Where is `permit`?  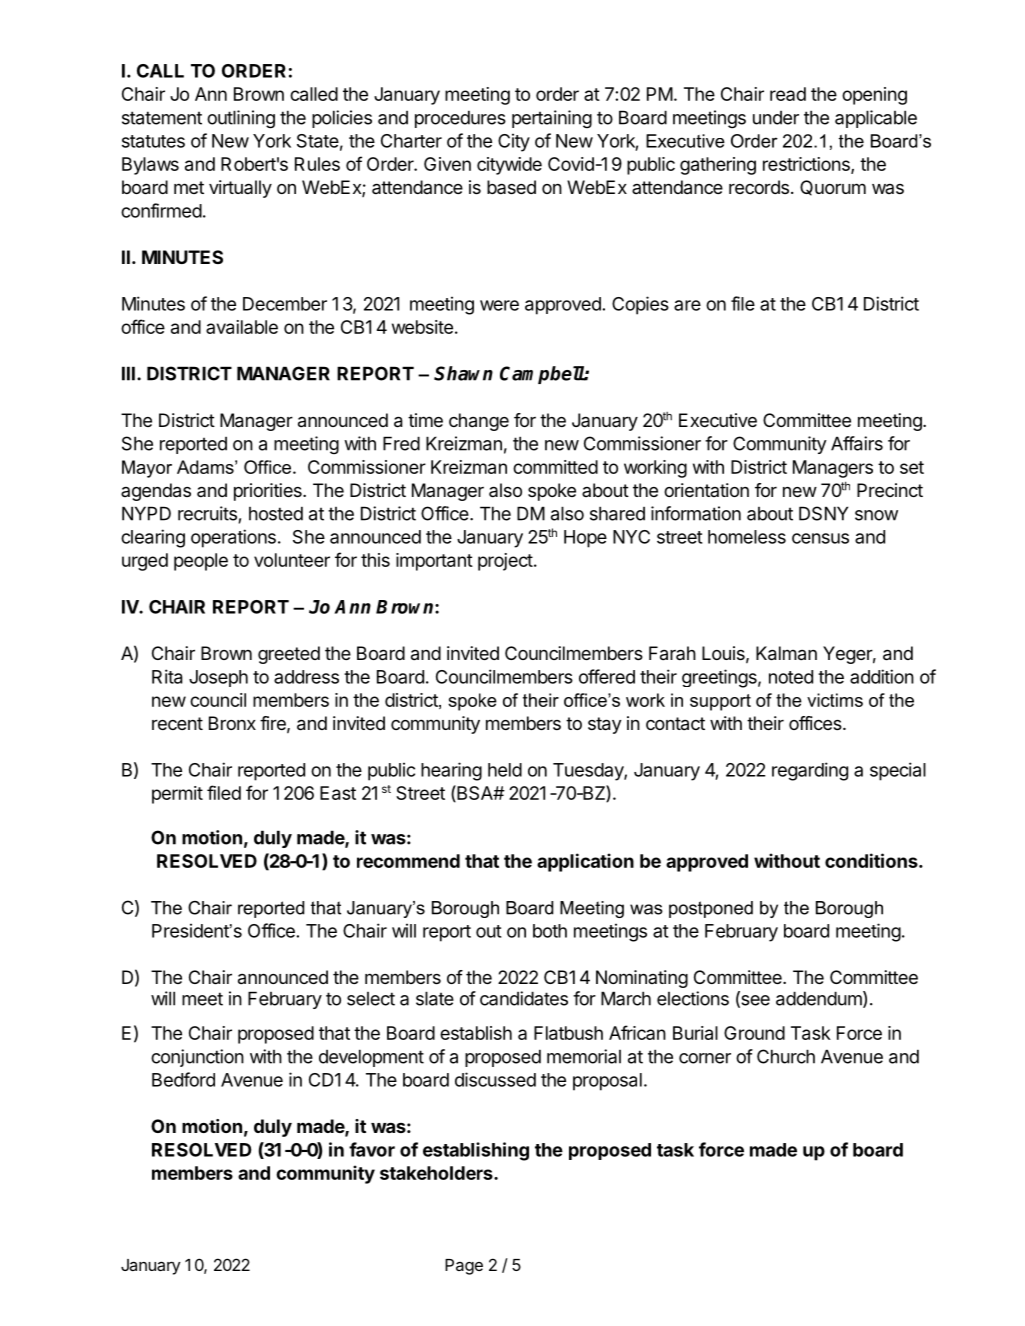
permit is located at coordinates (177, 795).
